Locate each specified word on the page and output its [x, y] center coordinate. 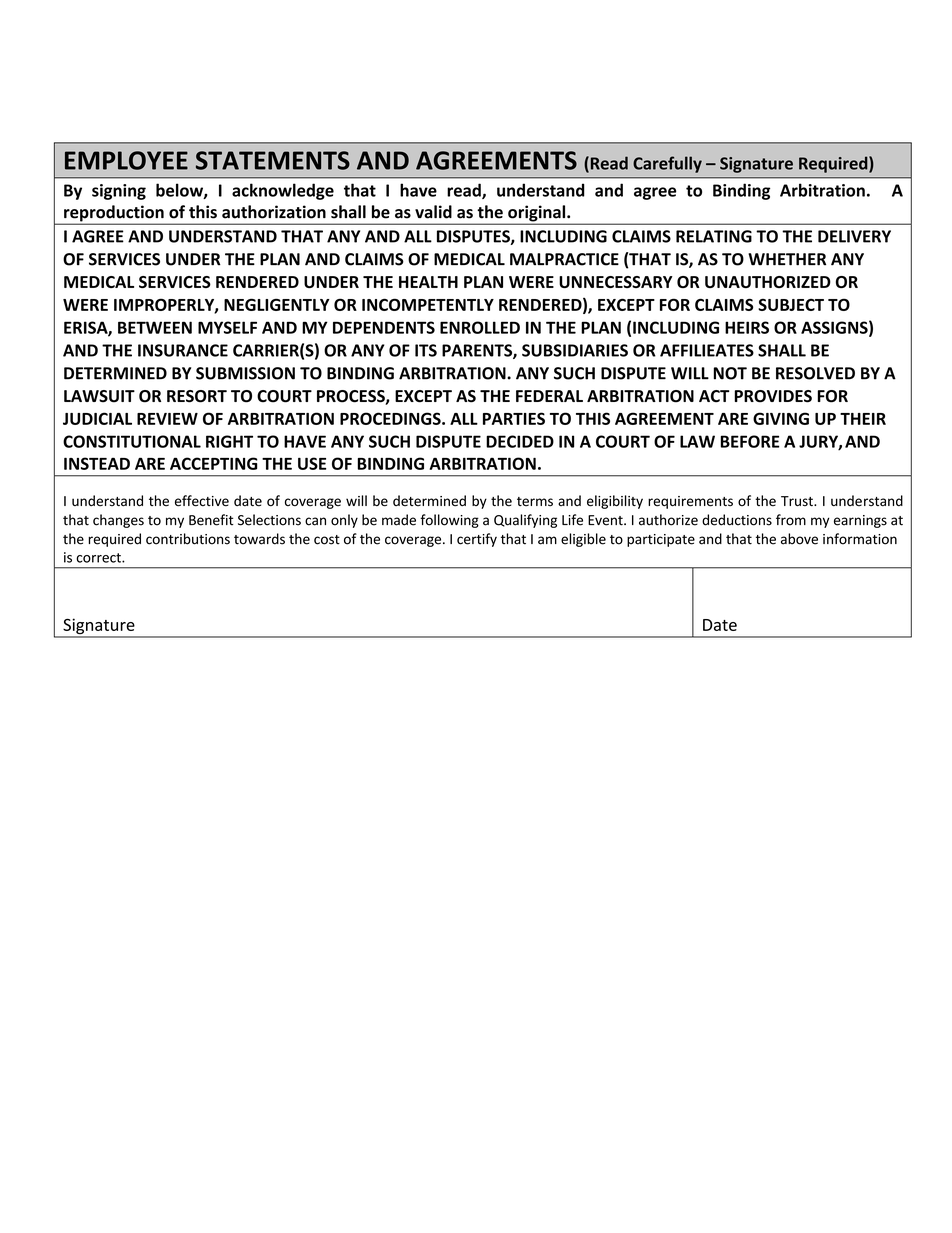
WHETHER [787, 259]
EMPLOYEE [126, 160]
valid [433, 212]
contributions [188, 539]
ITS [426, 350]
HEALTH [428, 282]
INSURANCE [183, 350]
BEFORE [750, 441]
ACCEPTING [214, 463]
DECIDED [520, 441]
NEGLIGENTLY [277, 304]
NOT [730, 373]
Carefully [667, 164]
